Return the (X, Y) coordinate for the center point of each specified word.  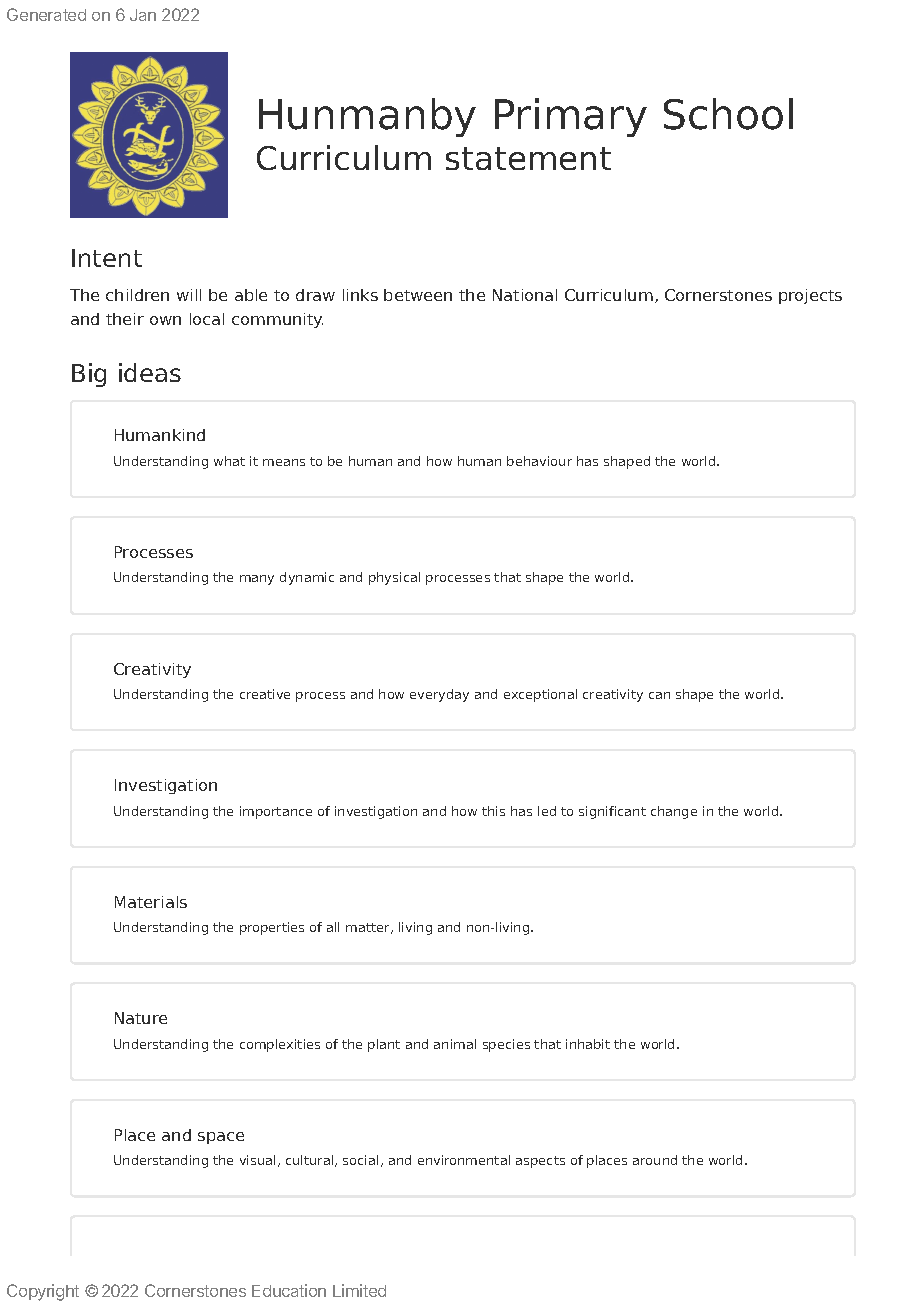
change (674, 812)
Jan (143, 15)
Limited (359, 1290)
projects (810, 296)
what (229, 461)
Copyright (43, 1292)
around (655, 1160)
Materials (151, 902)
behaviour (539, 461)
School (728, 114)
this (493, 811)
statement (528, 158)
